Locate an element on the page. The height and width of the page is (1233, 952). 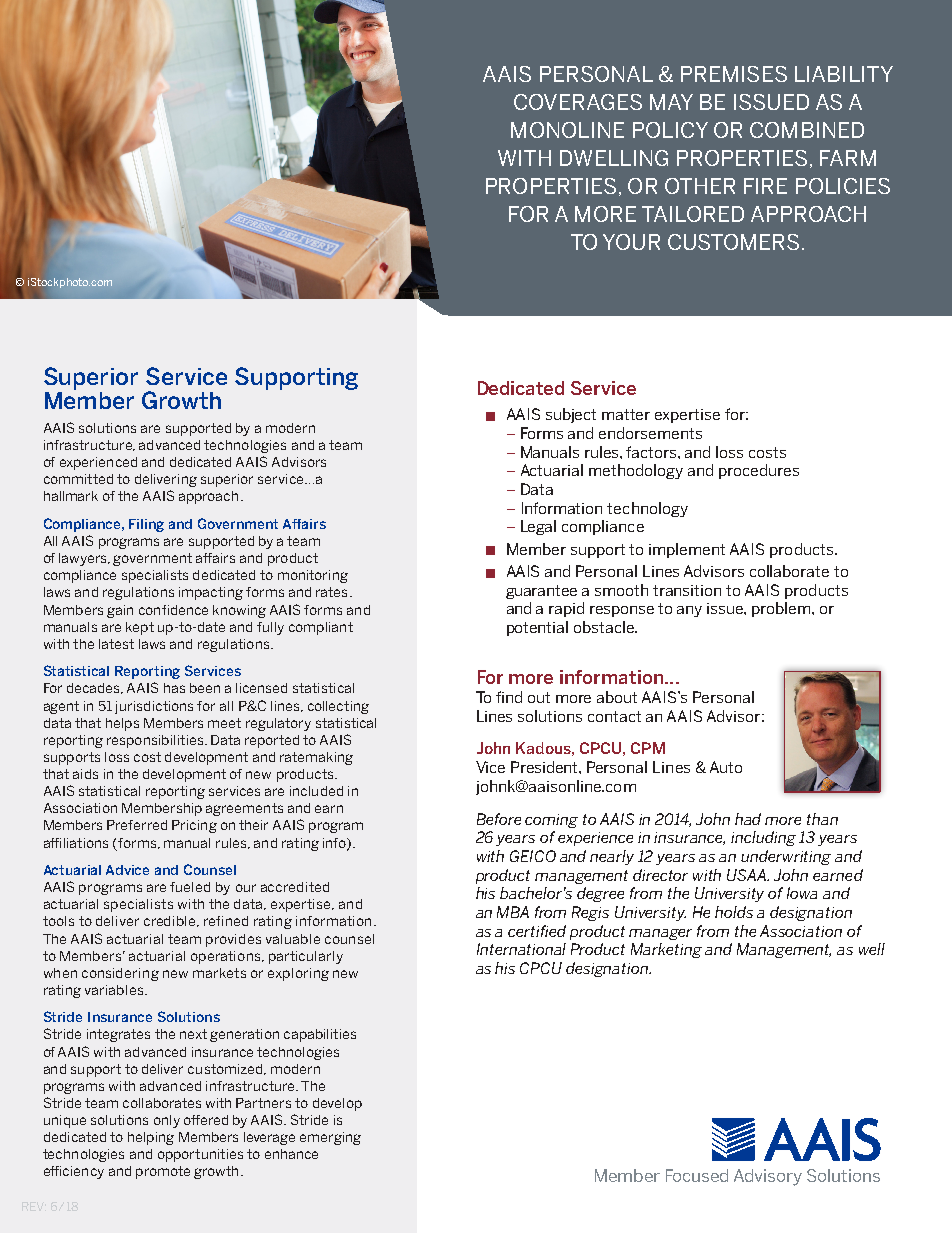
kept is located at coordinates (140, 628).
